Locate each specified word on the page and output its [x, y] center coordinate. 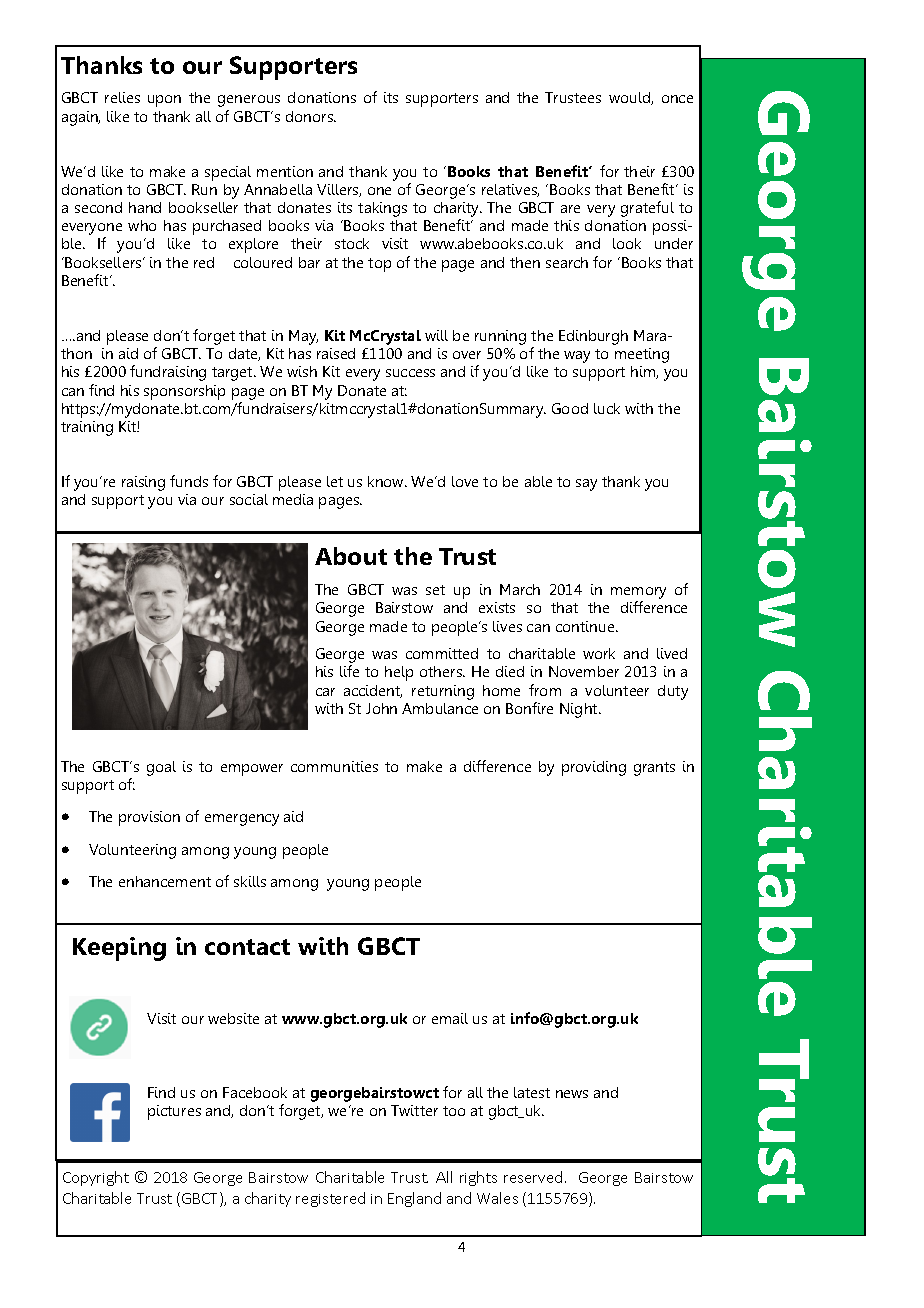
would [630, 98]
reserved [533, 1177]
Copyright [96, 1178]
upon [164, 101]
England [414, 1199]
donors [310, 116]
